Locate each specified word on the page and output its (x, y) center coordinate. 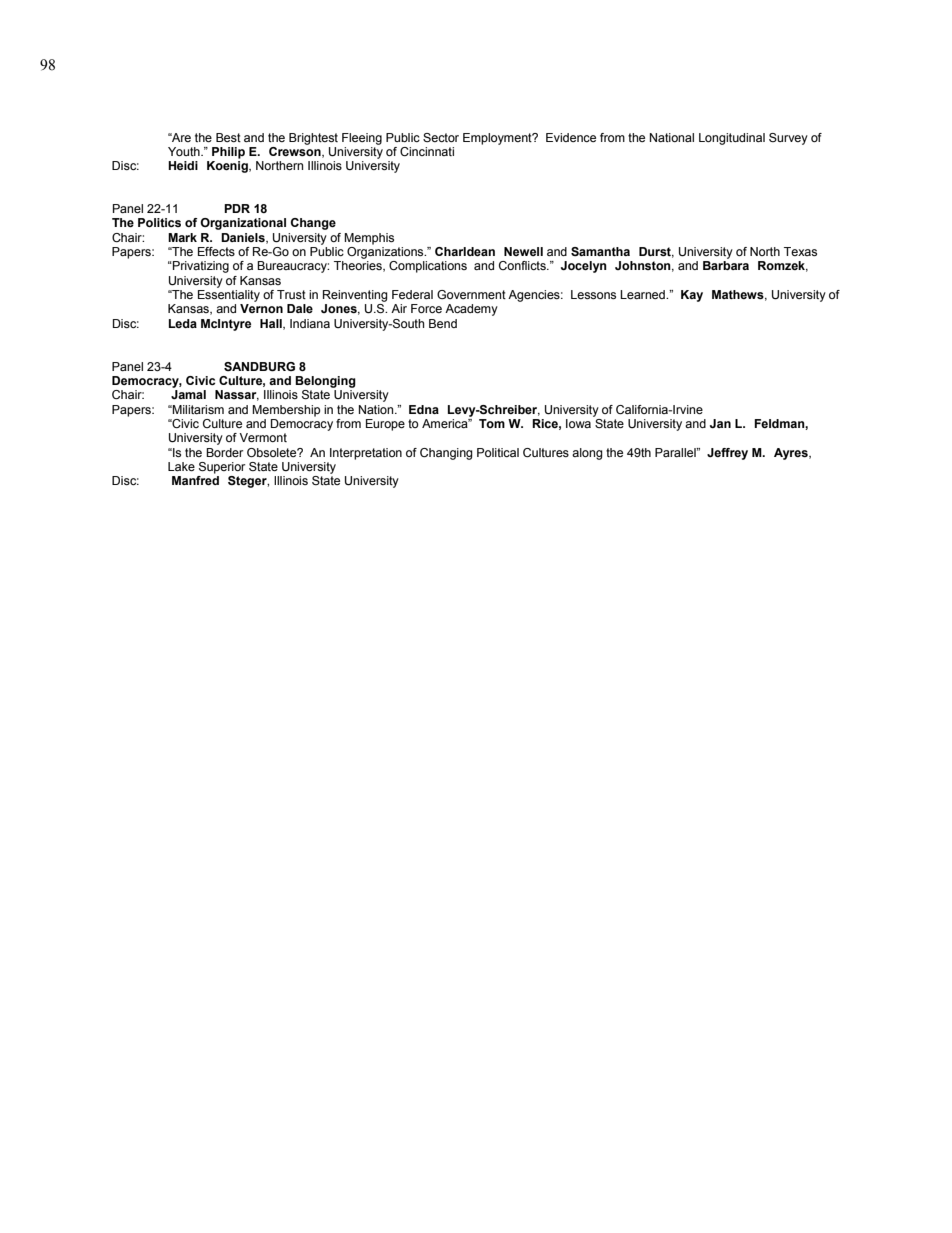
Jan (720, 423)
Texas (800, 251)
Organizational (243, 224)
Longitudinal (732, 139)
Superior (222, 468)
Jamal (188, 394)
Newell (523, 251)
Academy (471, 310)
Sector (441, 137)
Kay (692, 296)
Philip (228, 153)
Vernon (261, 308)
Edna (424, 409)
